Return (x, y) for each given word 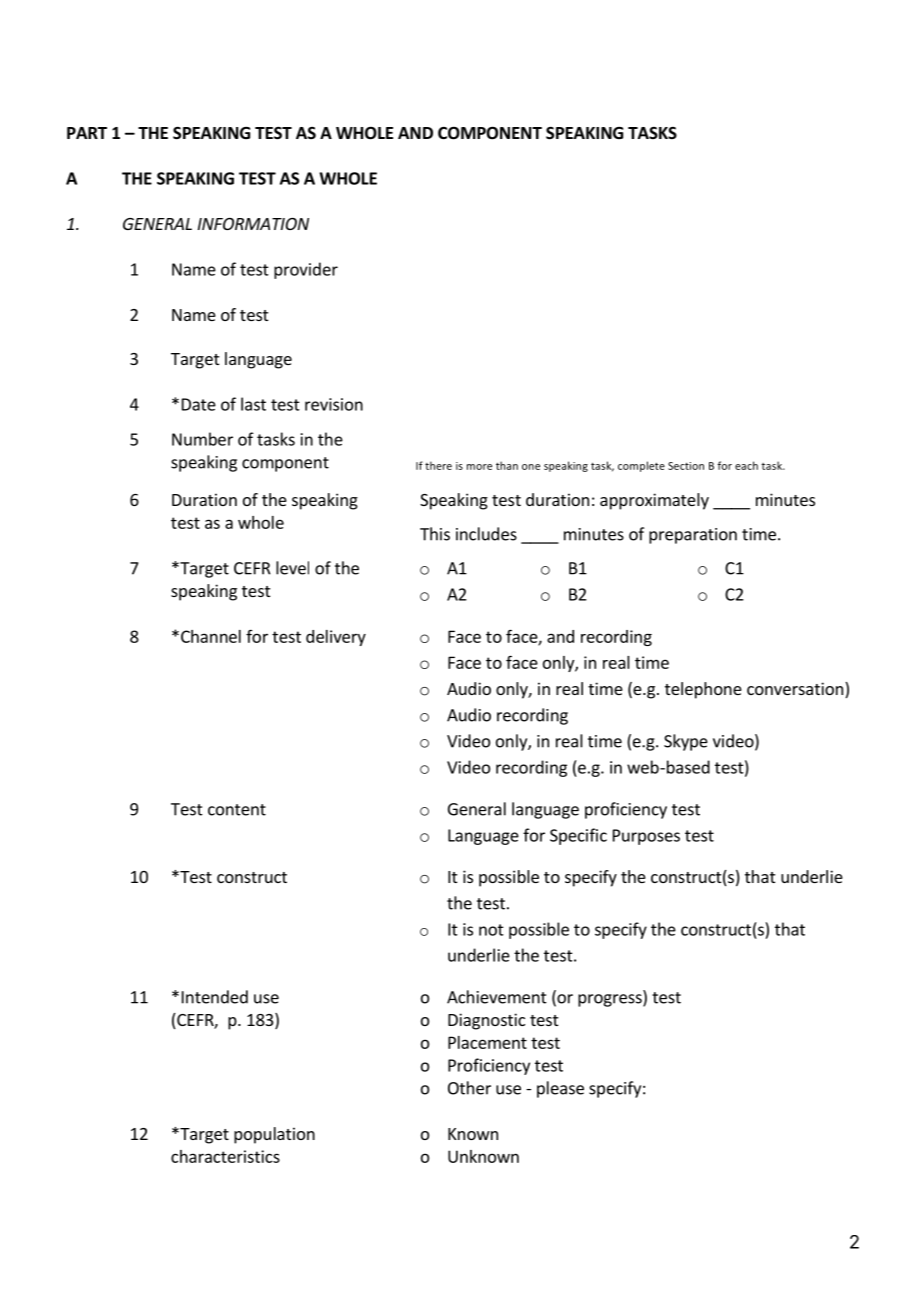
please (560, 1089)
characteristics (225, 1156)
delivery (336, 638)
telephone (703, 690)
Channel (211, 636)
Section (686, 466)
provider (306, 270)
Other (469, 1088)
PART (87, 133)
